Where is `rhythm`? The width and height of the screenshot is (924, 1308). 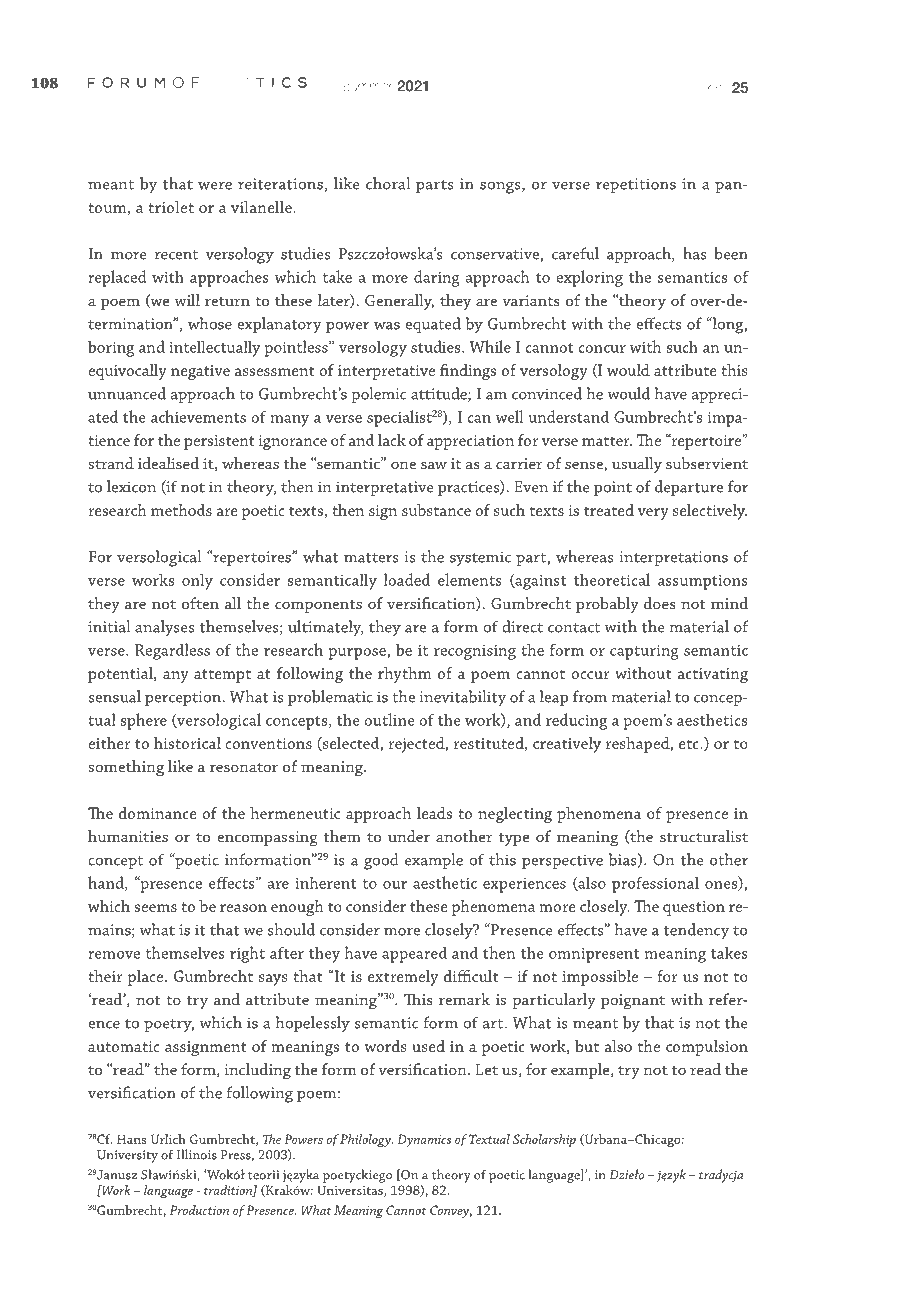
rhythm is located at coordinates (404, 675).
